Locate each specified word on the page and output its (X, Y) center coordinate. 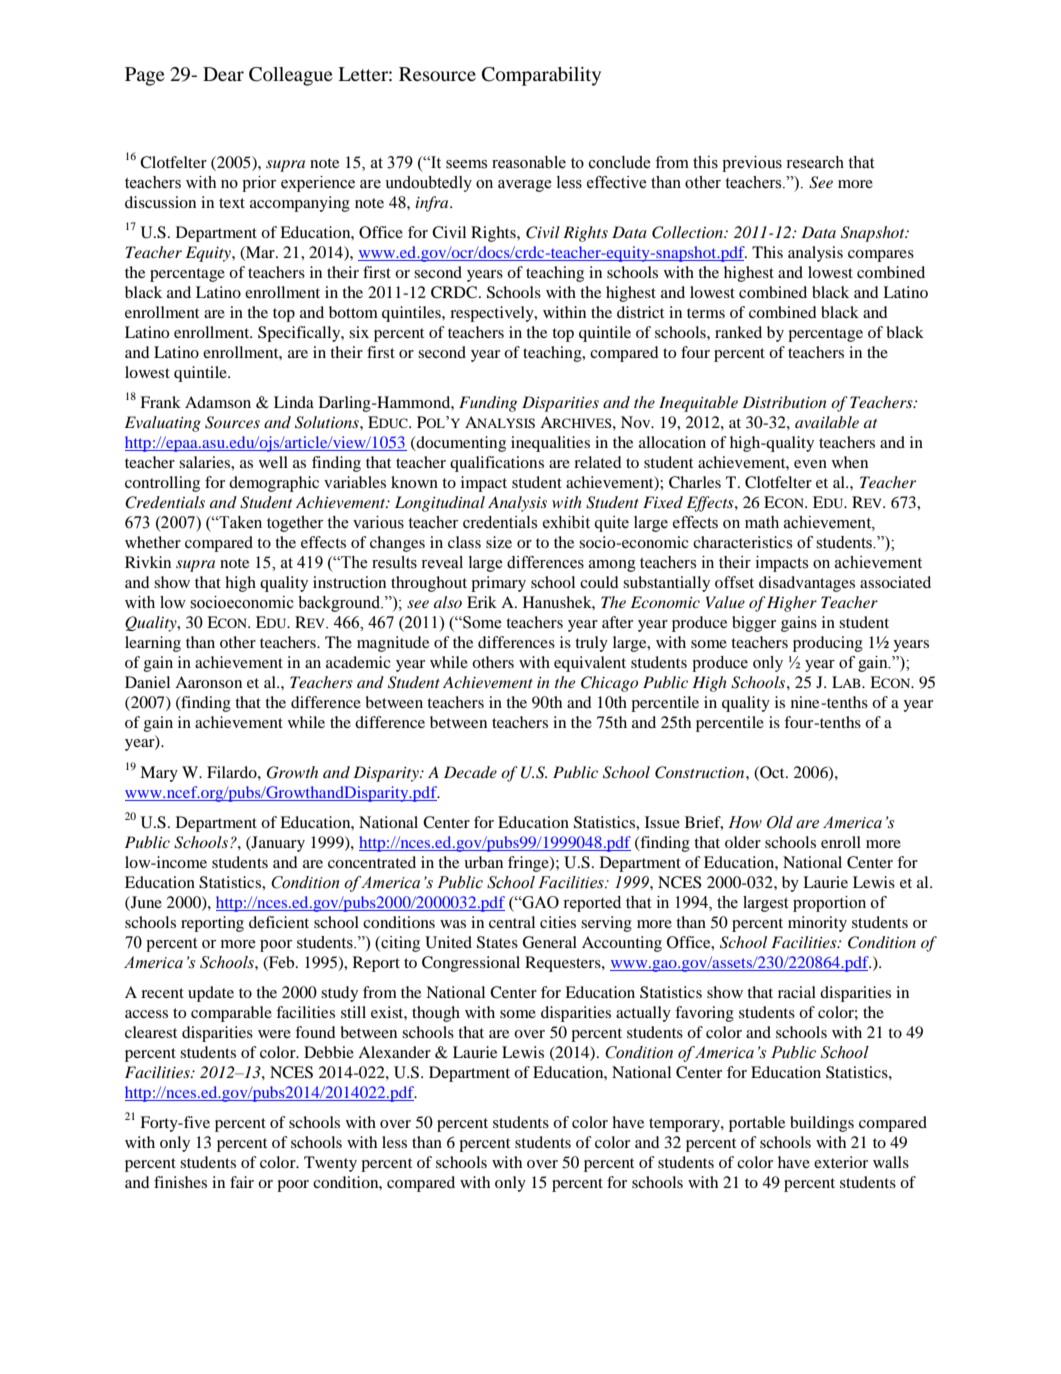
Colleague (291, 76)
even (810, 464)
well (273, 462)
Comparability (541, 76)
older (743, 842)
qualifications (497, 464)
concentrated (372, 862)
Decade (470, 772)
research (815, 162)
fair (242, 1182)
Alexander (394, 1052)
